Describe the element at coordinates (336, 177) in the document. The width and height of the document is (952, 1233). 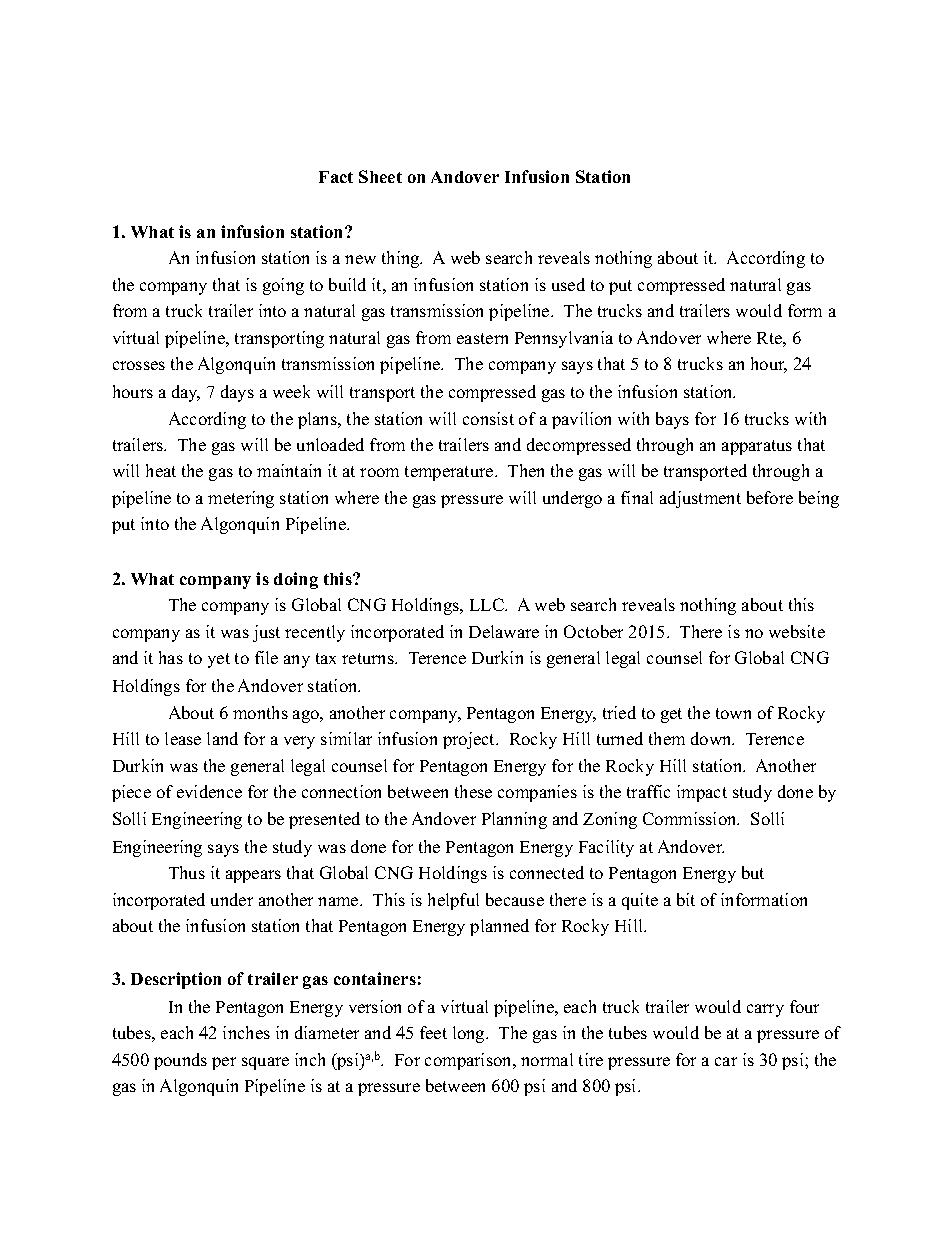
I see `Fact` at that location.
